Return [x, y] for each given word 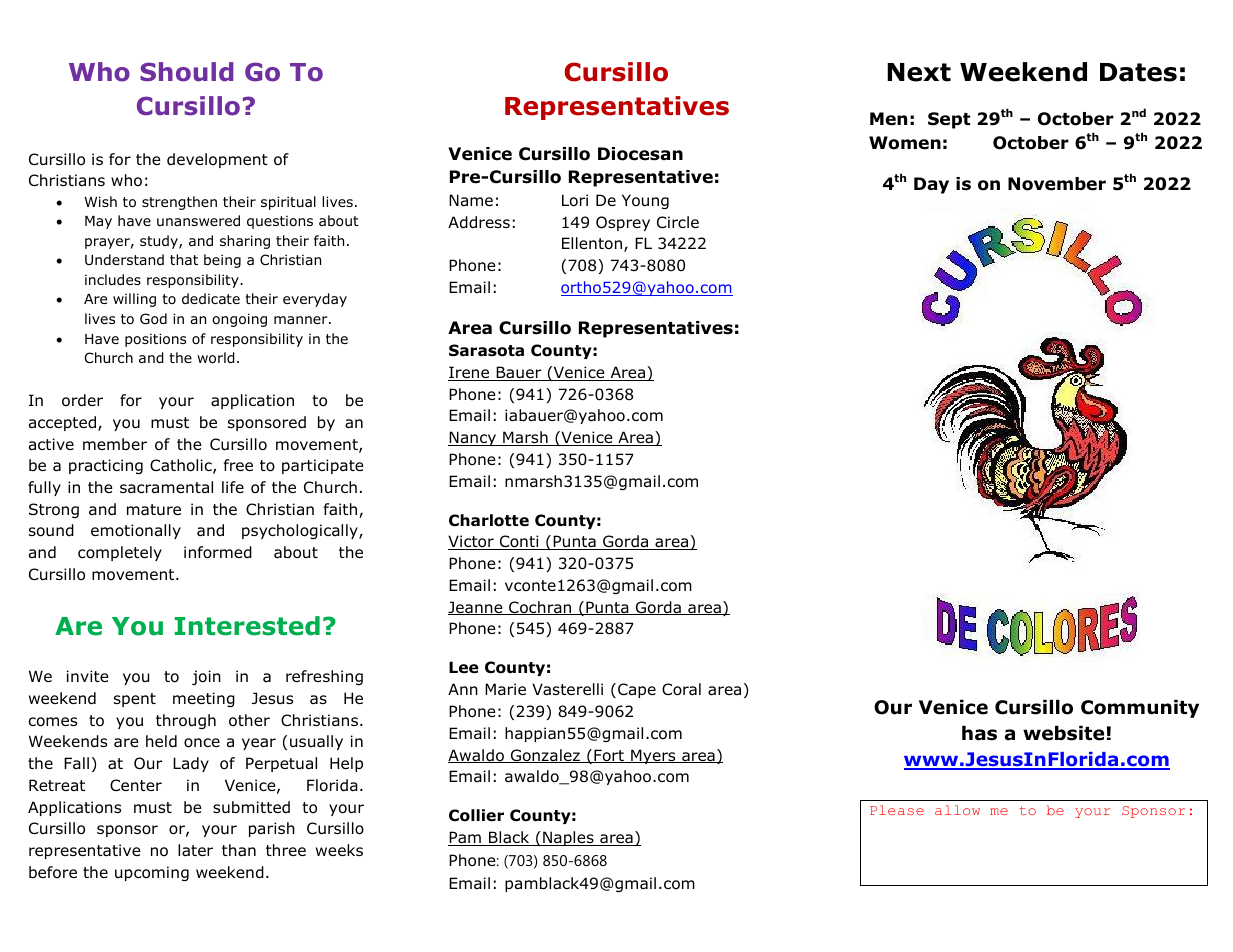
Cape [637, 690]
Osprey [623, 223]
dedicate [211, 298]
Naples [568, 838]
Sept [949, 120]
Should [186, 72]
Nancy [473, 438]
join [206, 677]
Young [645, 201]
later [195, 850]
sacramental [166, 487]
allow [957, 810]
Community [1140, 709]
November [1057, 184]
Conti [519, 542]
